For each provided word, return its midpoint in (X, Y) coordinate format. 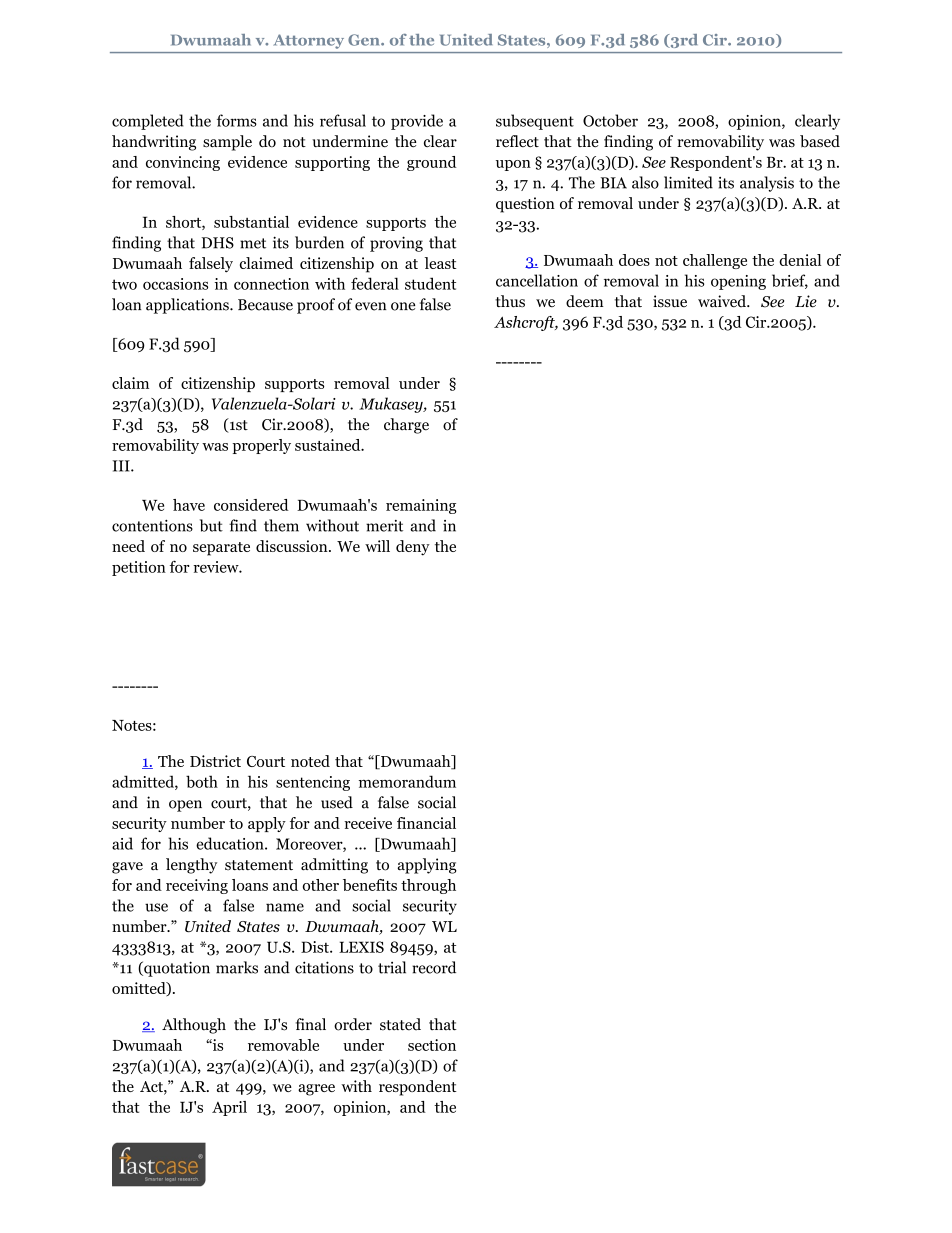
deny (413, 548)
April (229, 1108)
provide (417, 122)
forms (237, 120)
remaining (421, 506)
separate (221, 549)
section (432, 1045)
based (820, 141)
